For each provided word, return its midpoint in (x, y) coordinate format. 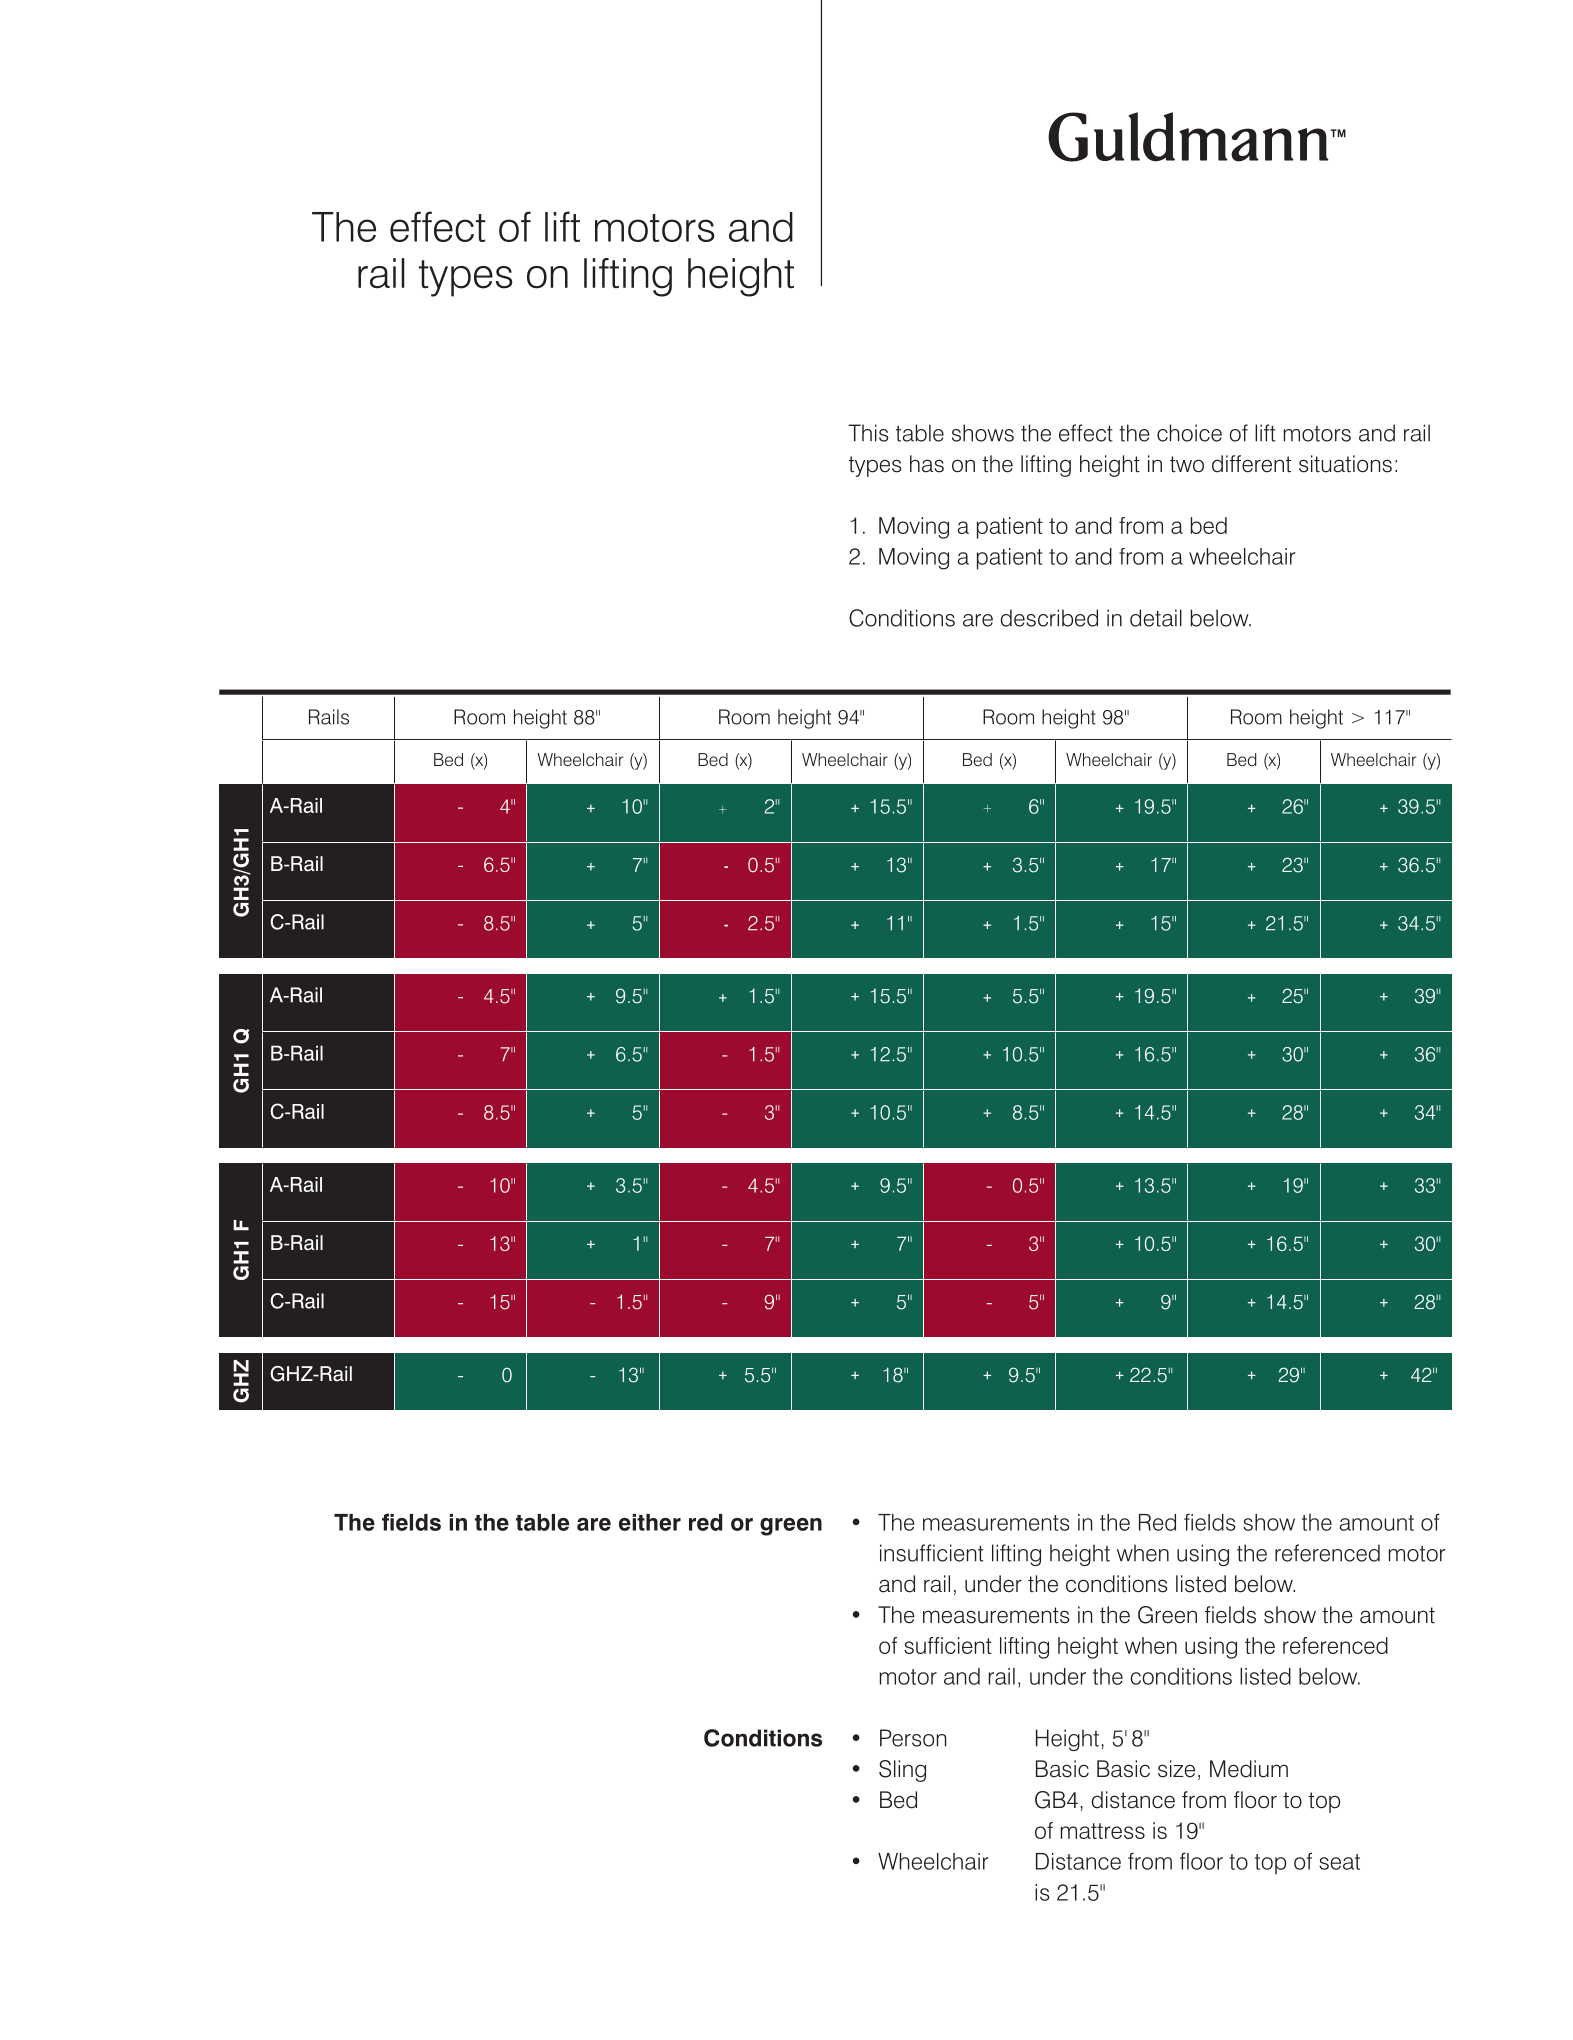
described (1049, 618)
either (650, 1522)
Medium (1249, 1769)
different (1251, 464)
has (927, 464)
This (868, 433)
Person (913, 1738)
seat (1339, 1862)
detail (1156, 618)
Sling (902, 1771)
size (1176, 1769)
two (1187, 464)
